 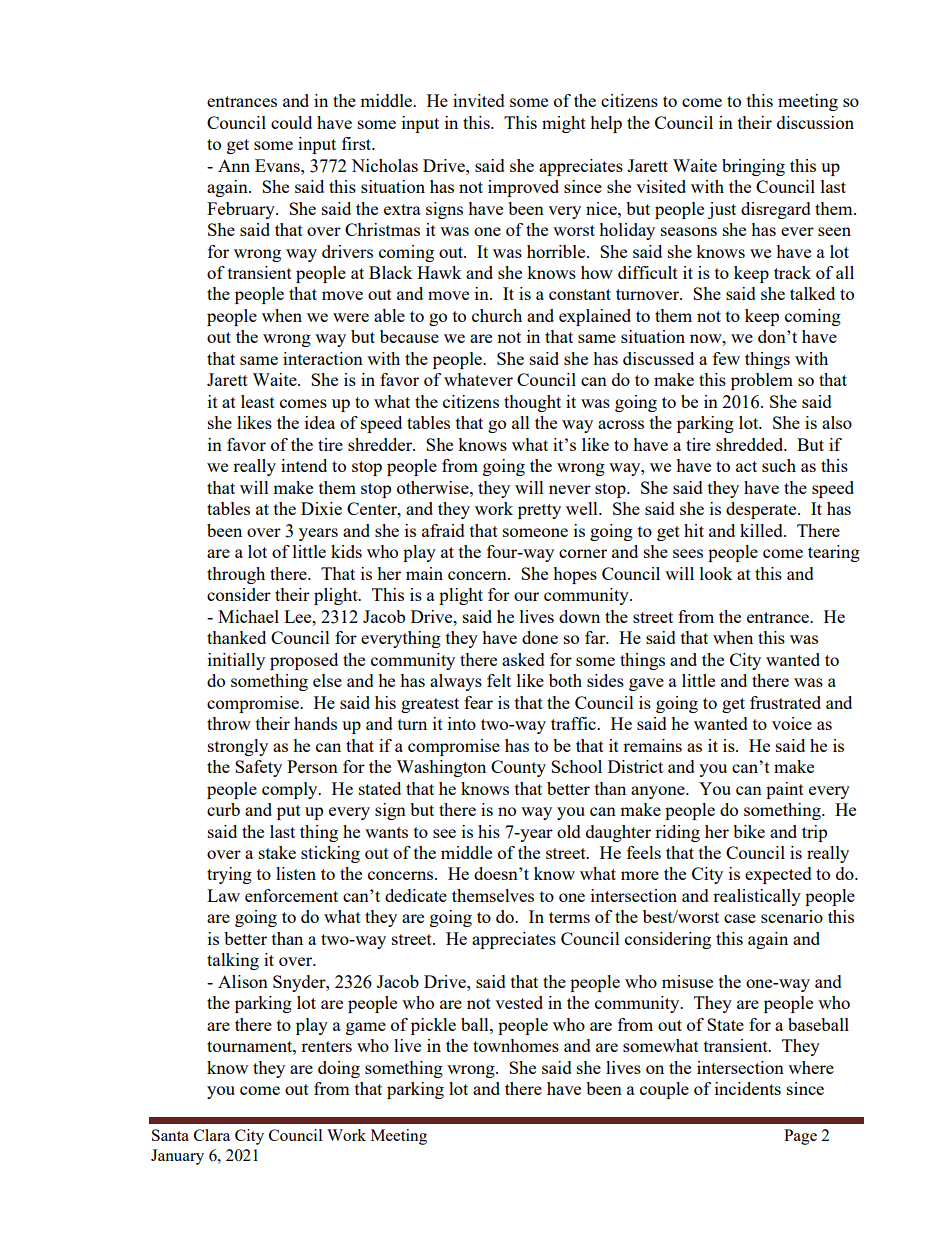 I want to click on church, so click(x=497, y=315).
